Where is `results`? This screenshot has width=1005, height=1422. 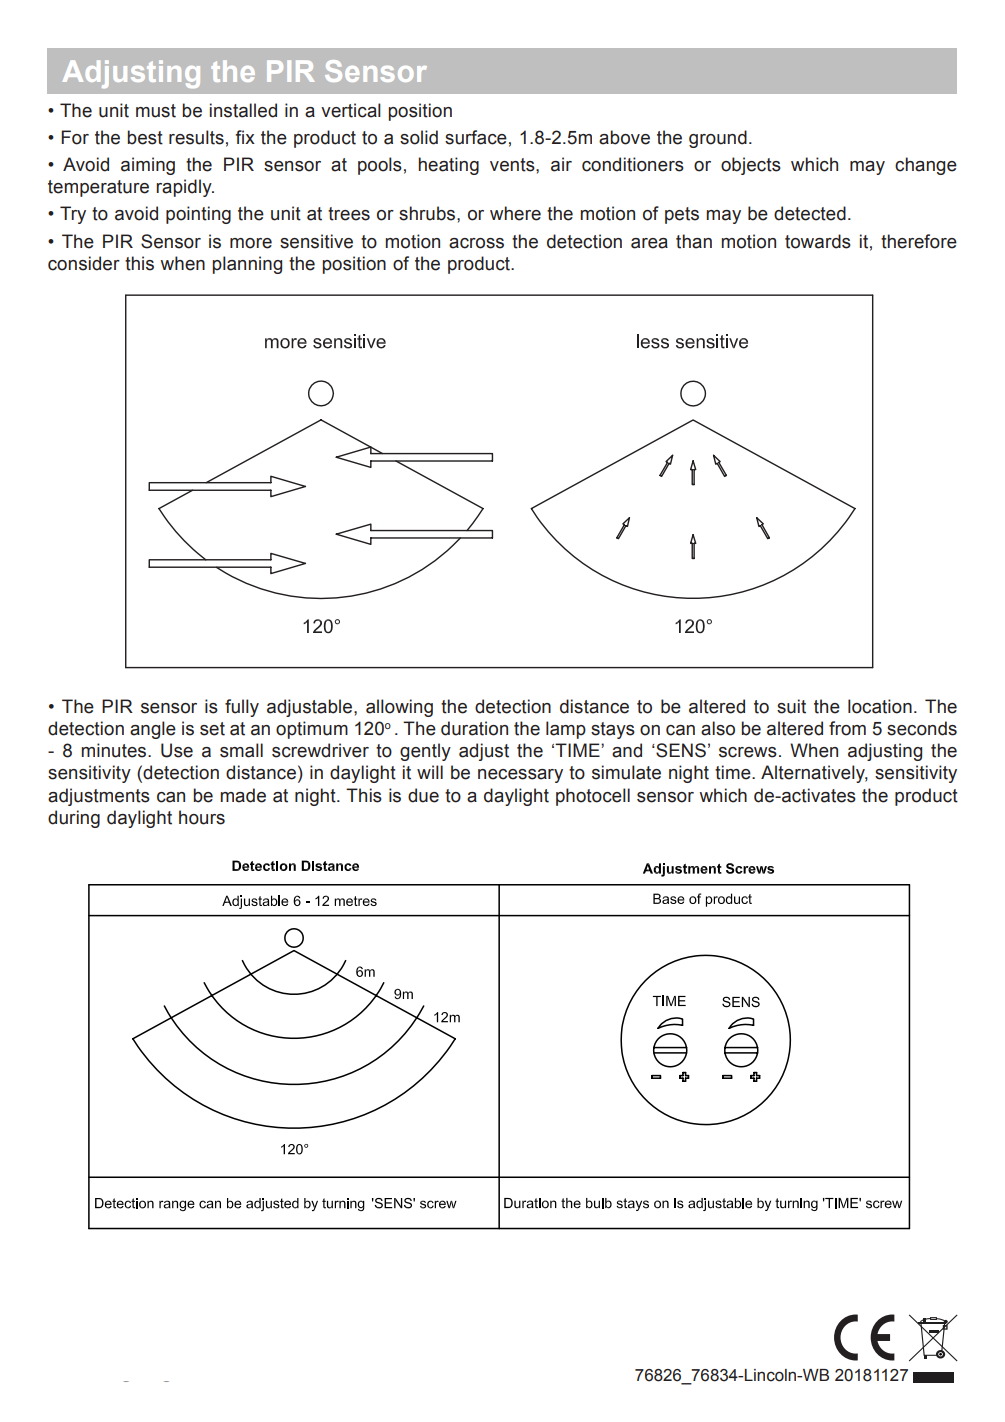
results is located at coordinates (196, 137).
